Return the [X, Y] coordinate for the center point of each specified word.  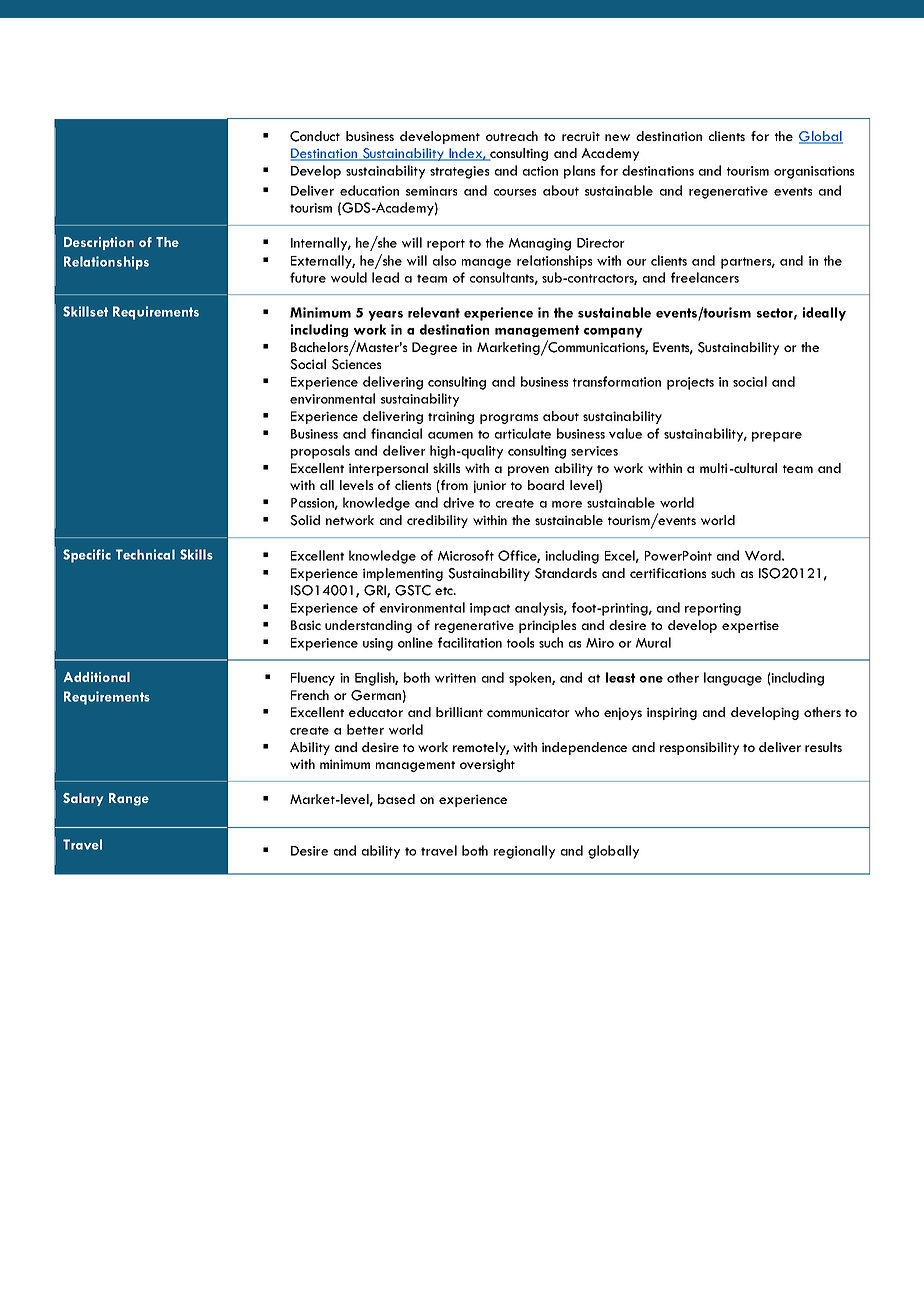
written [455, 678]
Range [129, 799]
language [733, 679]
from [453, 486]
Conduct [315, 136]
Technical [145, 554]
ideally [824, 314]
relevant [434, 312]
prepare [777, 437]
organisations [814, 172]
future [308, 277]
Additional [97, 677]
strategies [459, 172]
